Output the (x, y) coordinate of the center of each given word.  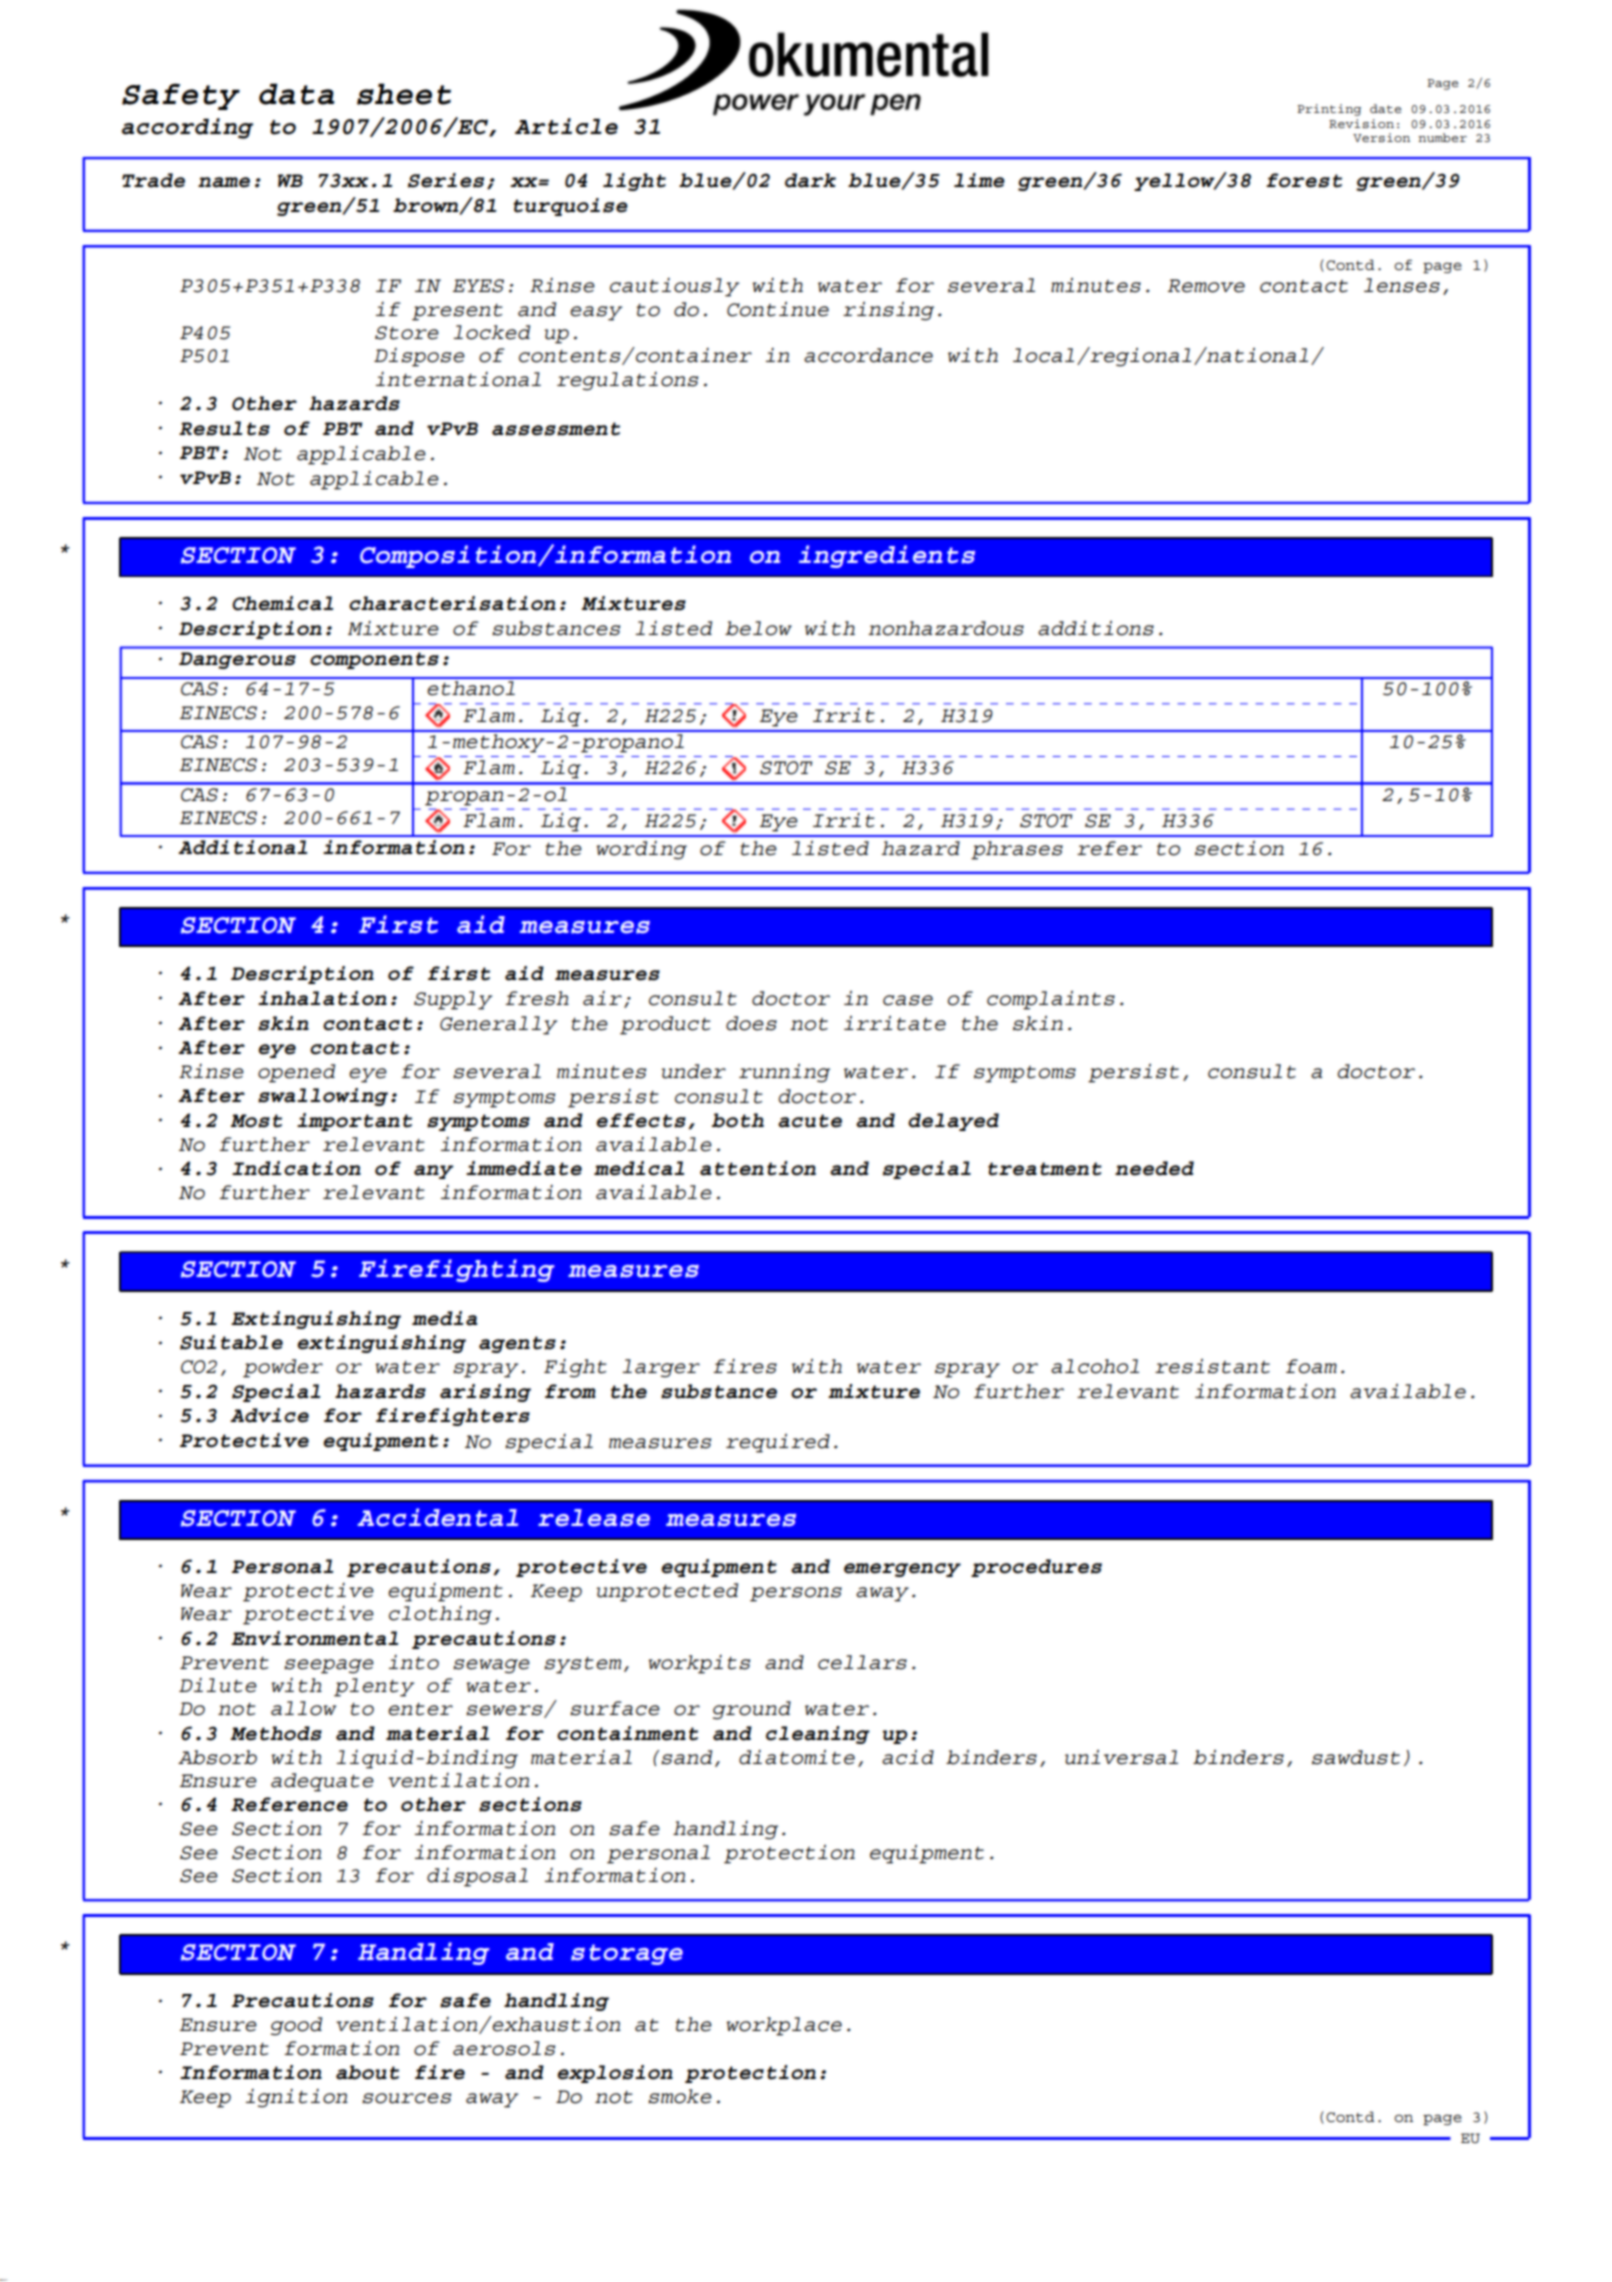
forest (1304, 180)
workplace (784, 2026)
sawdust (1356, 1757)
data (297, 94)
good (296, 2026)
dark (810, 180)
